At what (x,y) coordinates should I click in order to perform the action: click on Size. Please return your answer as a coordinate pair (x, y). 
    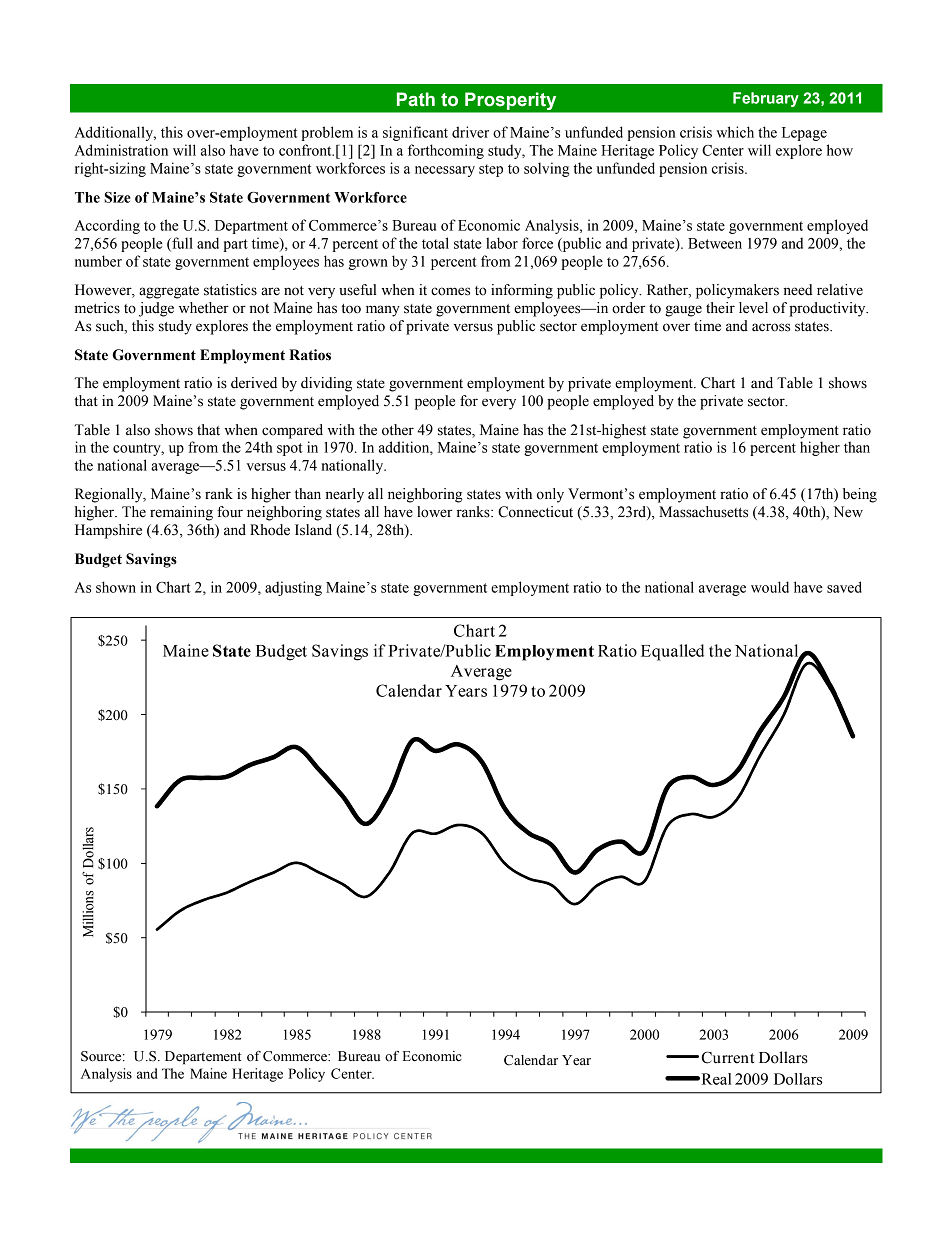
    Looking at the image, I should click on (117, 197).
